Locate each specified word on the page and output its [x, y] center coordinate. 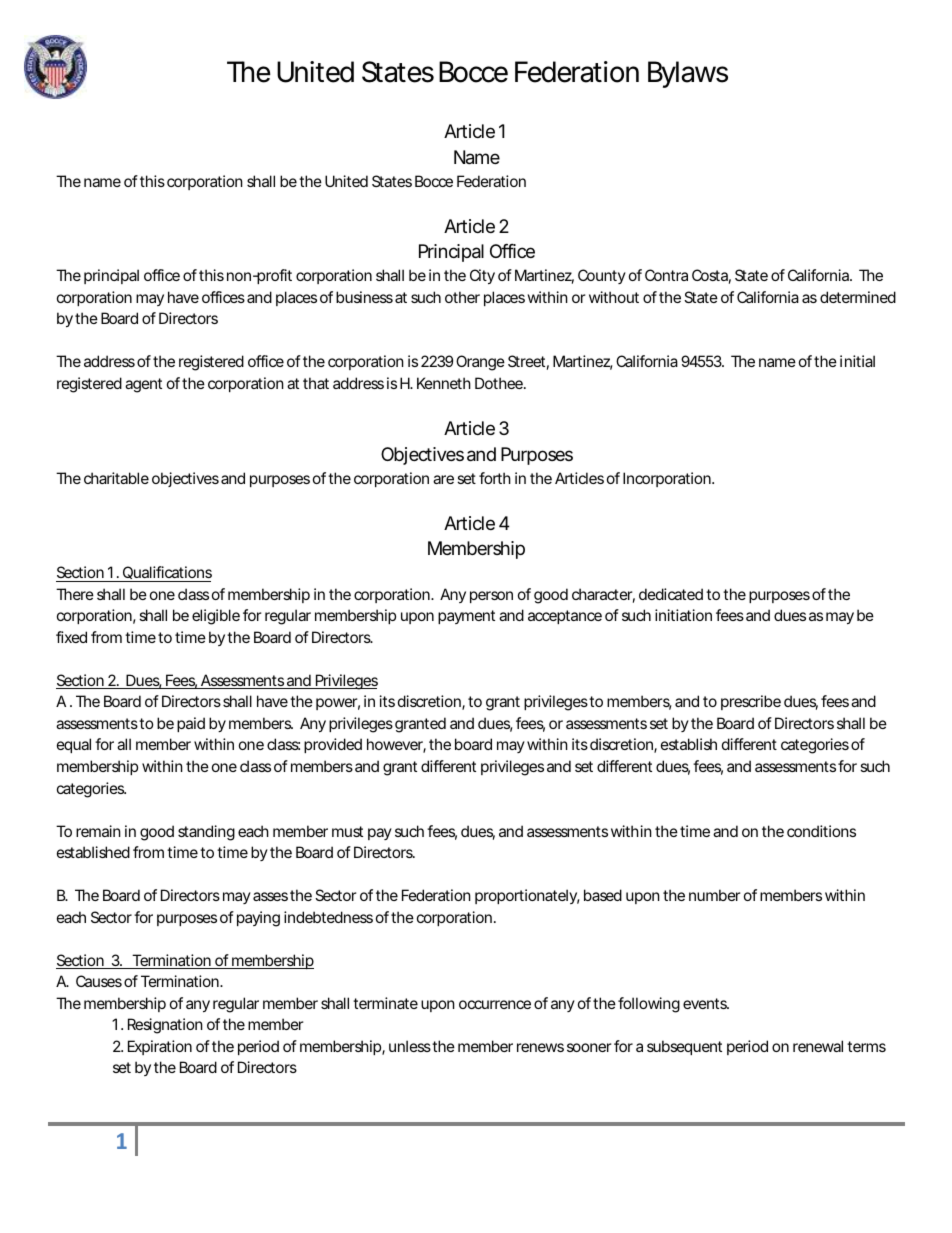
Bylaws [688, 74]
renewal [818, 1046]
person [491, 597]
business [364, 297]
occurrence [495, 1004]
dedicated [671, 594]
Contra [666, 275]
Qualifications [167, 572]
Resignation [165, 1026]
